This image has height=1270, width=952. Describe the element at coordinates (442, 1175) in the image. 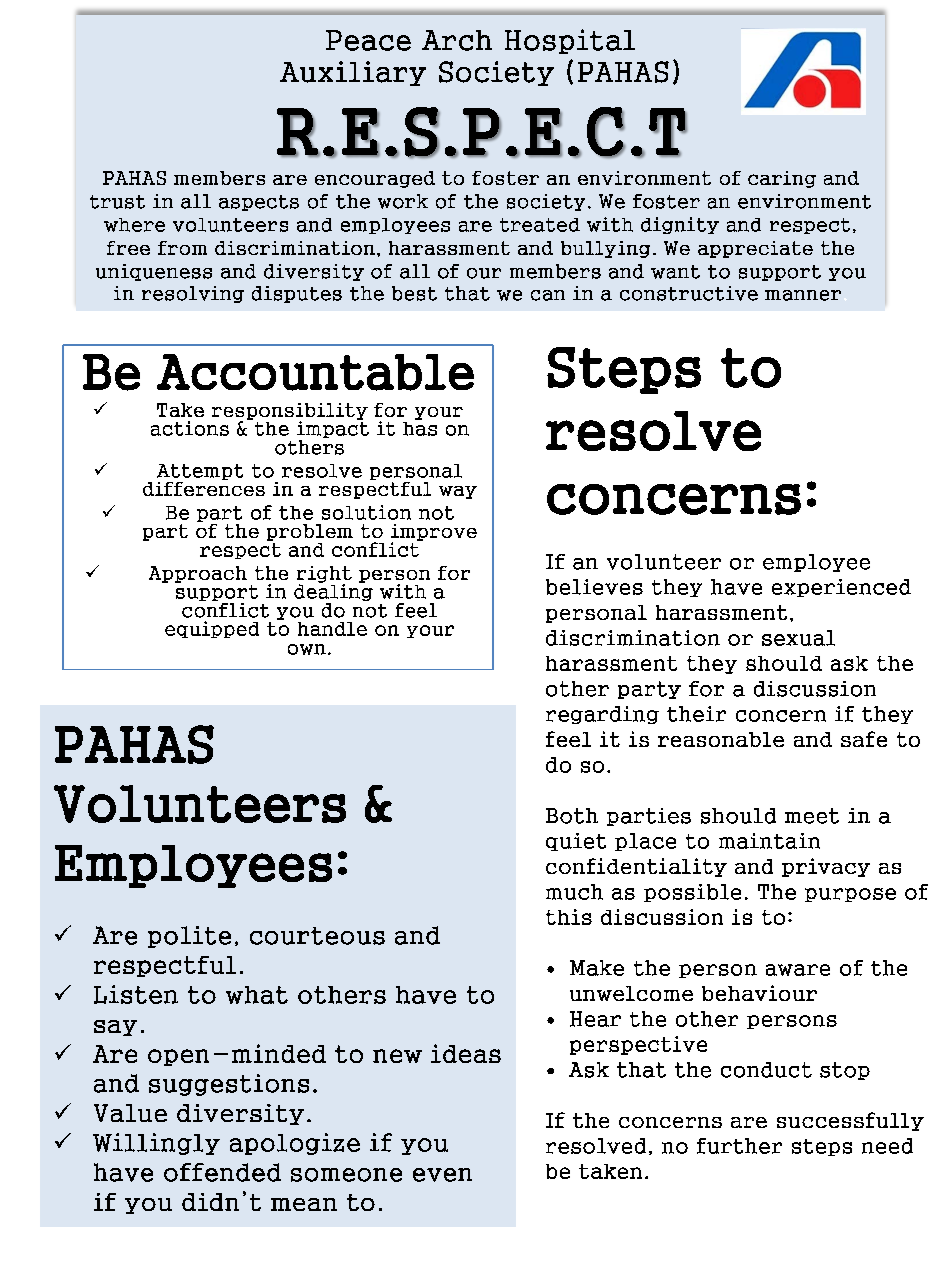

I see `even` at that location.
